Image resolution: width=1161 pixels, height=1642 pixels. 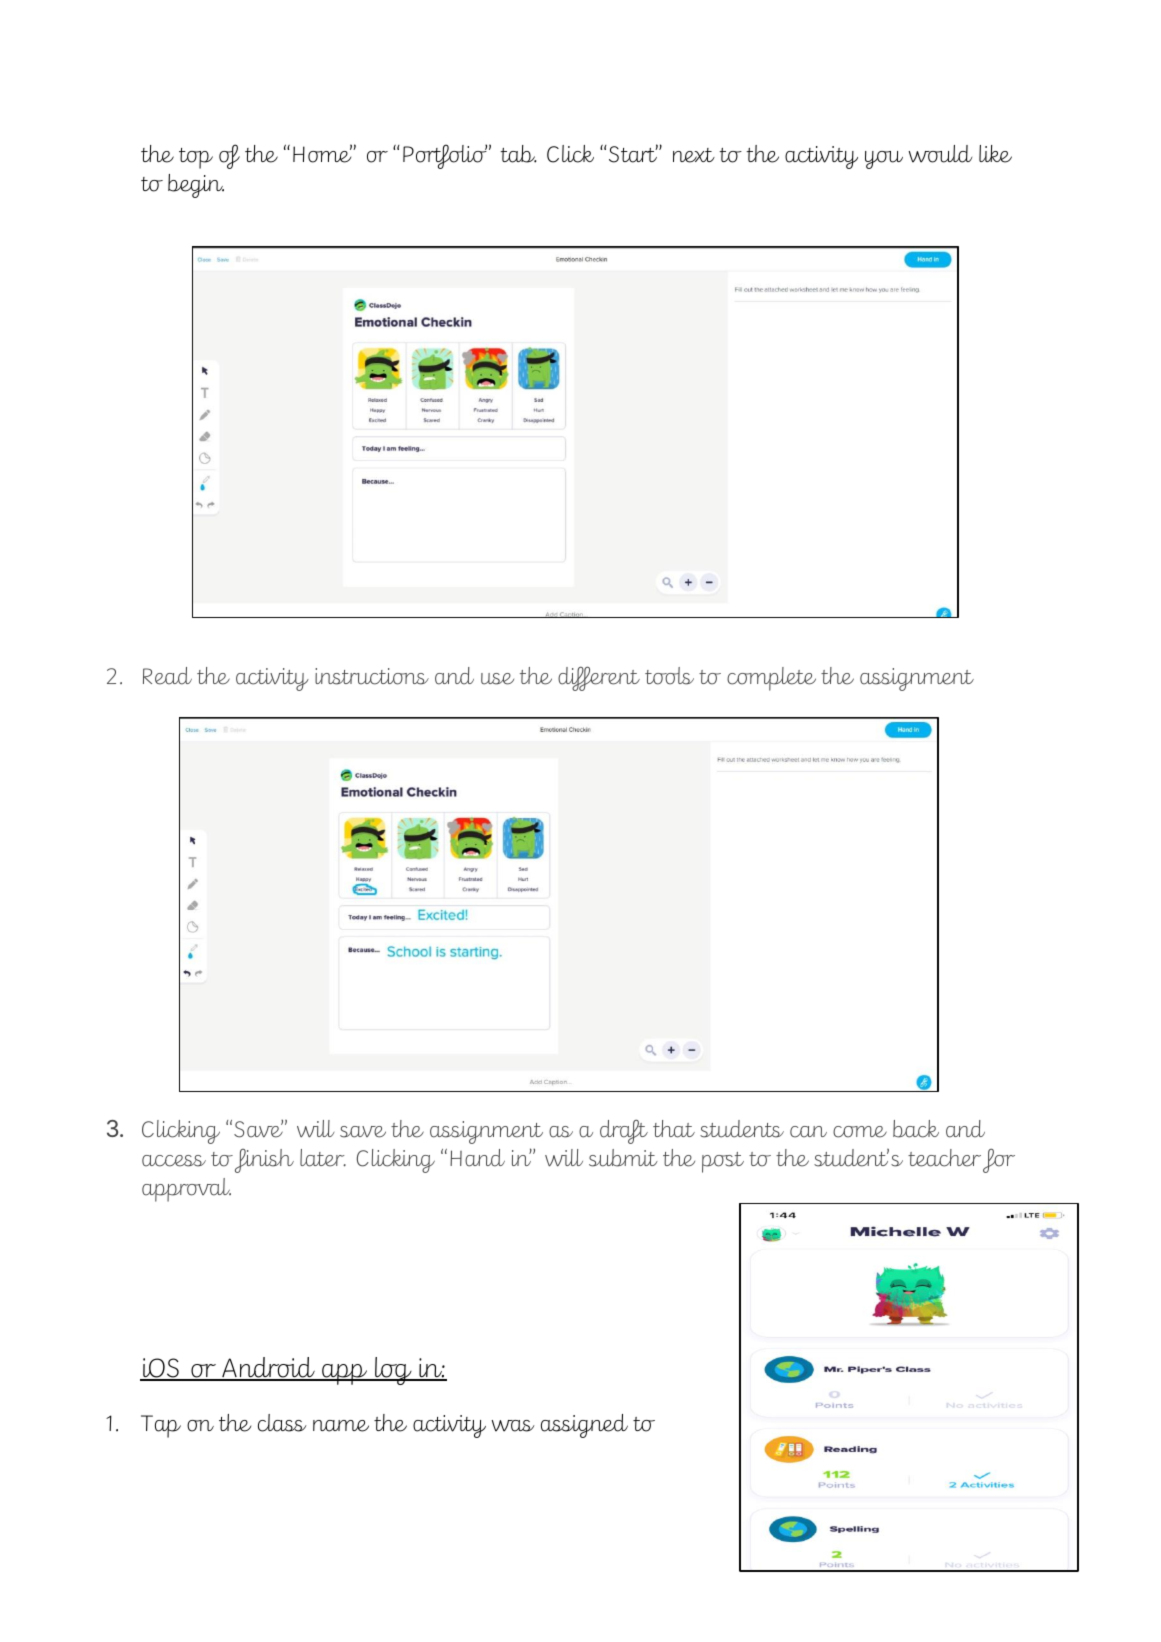 What do you see at coordinates (771, 679) in the screenshot?
I see `complete` at bounding box center [771, 679].
